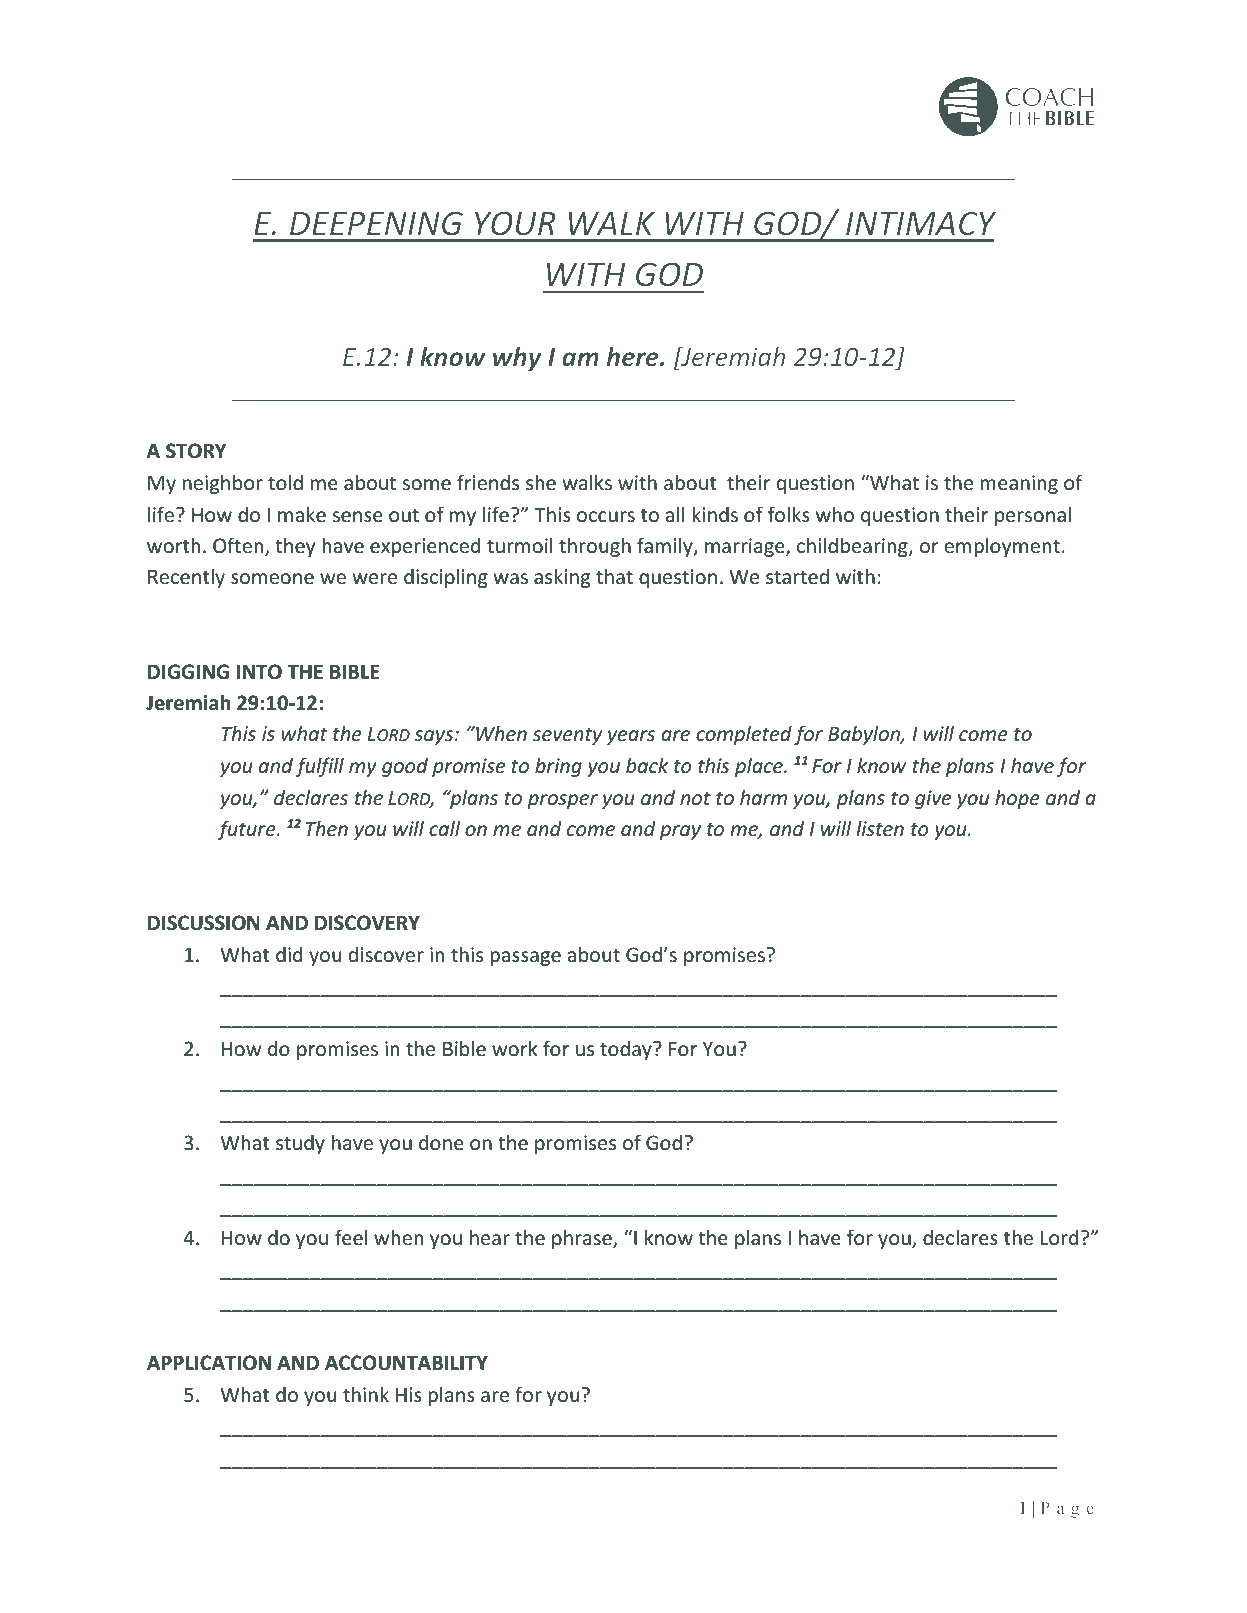 This screenshot has height=1613, width=1247. I want to click on INTIMACY, so click(921, 223).
